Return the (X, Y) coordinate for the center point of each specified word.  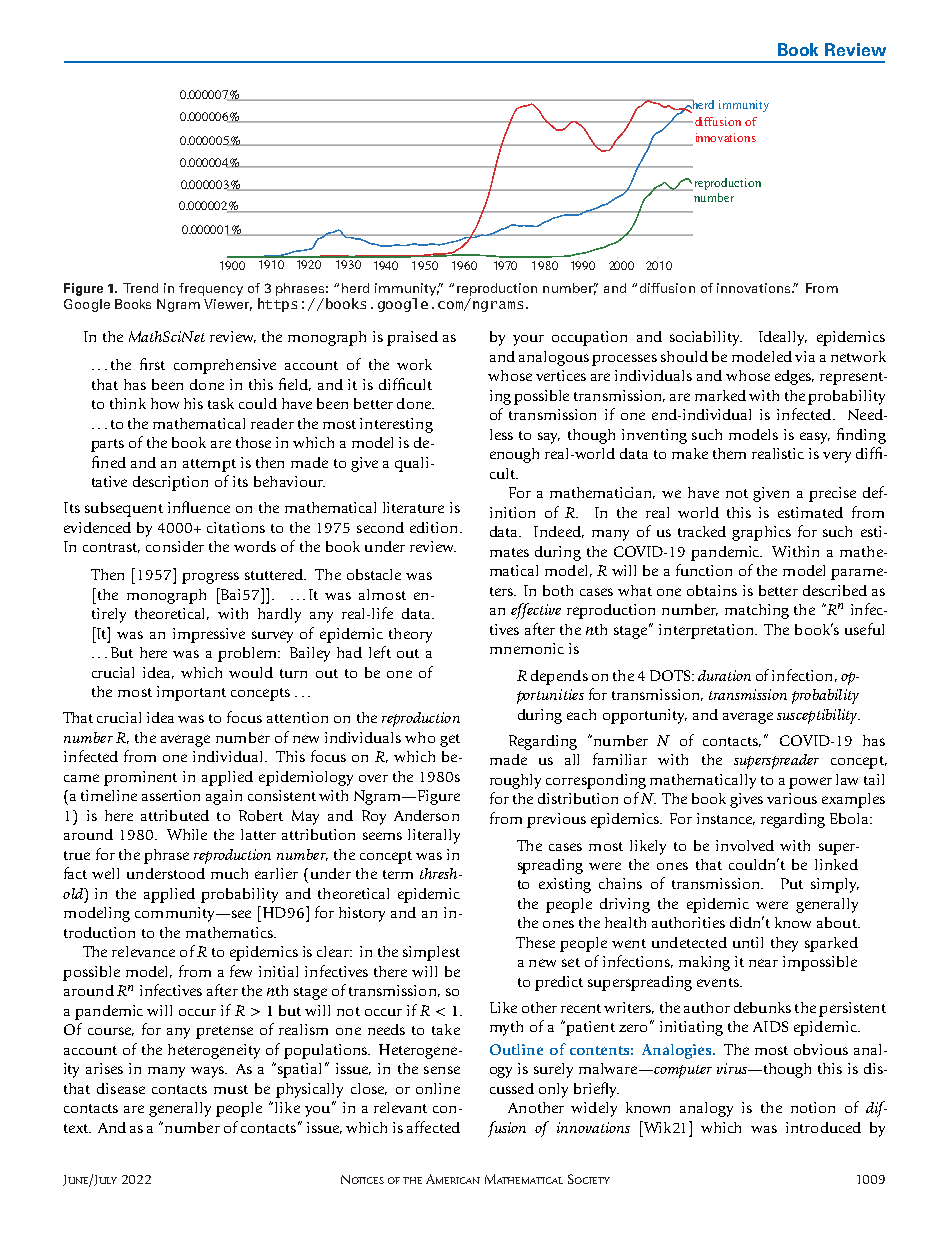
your (528, 340)
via (805, 356)
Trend (140, 288)
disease (121, 1088)
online (438, 1088)
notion (813, 1107)
